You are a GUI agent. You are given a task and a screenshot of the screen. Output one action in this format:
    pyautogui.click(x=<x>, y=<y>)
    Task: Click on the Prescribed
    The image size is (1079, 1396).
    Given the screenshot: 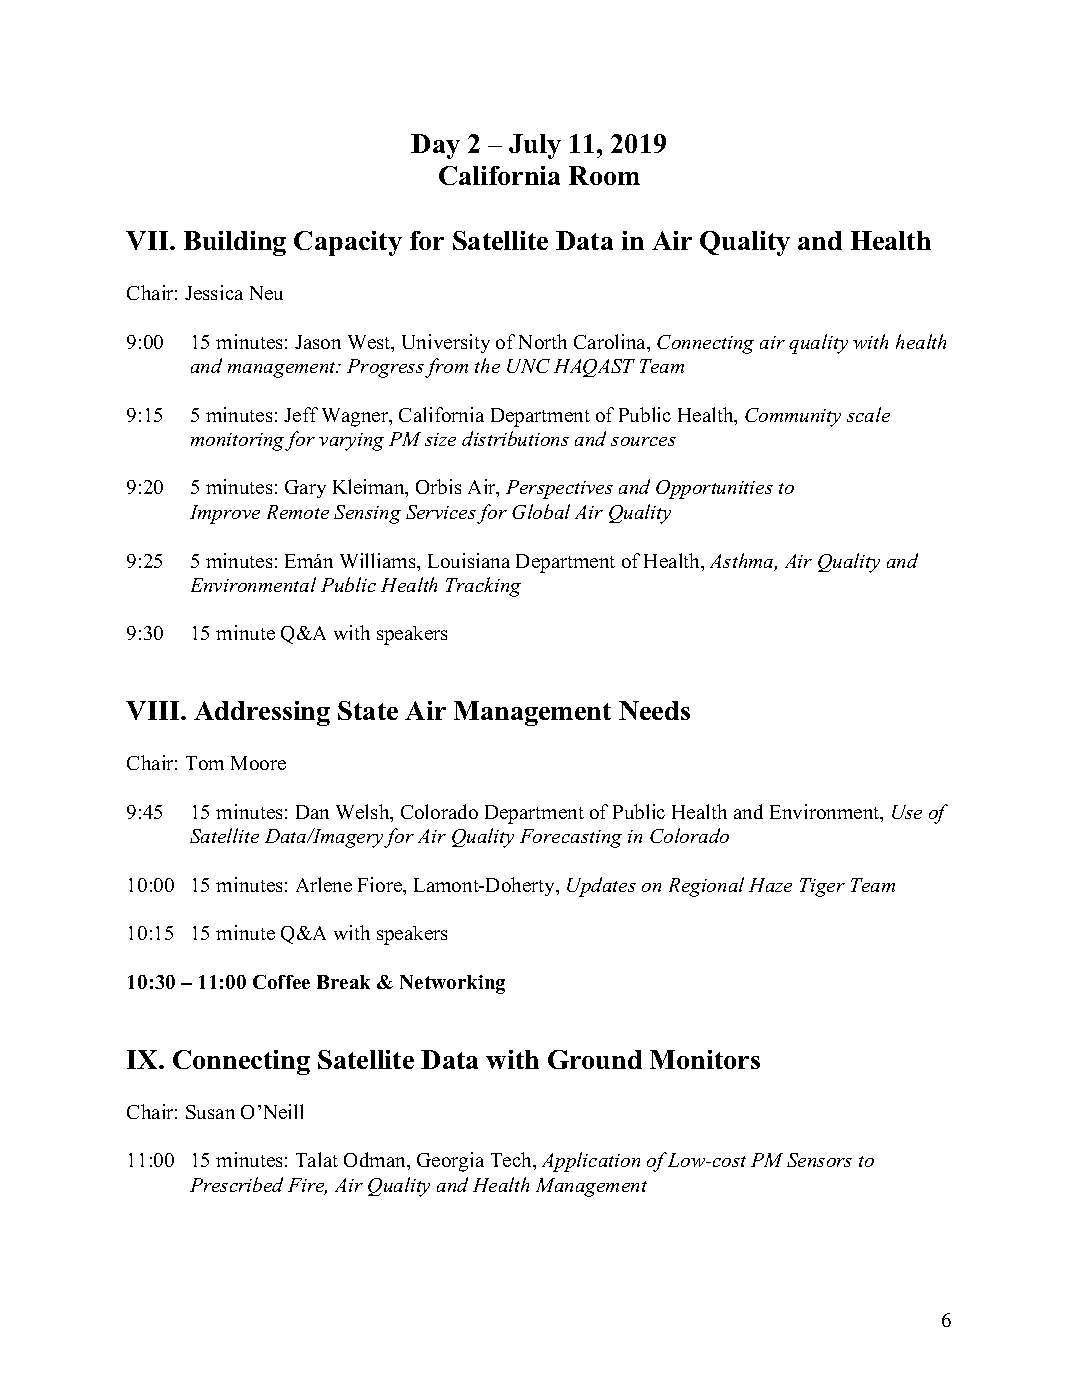 What is the action you would take?
    pyautogui.click(x=236, y=1184)
